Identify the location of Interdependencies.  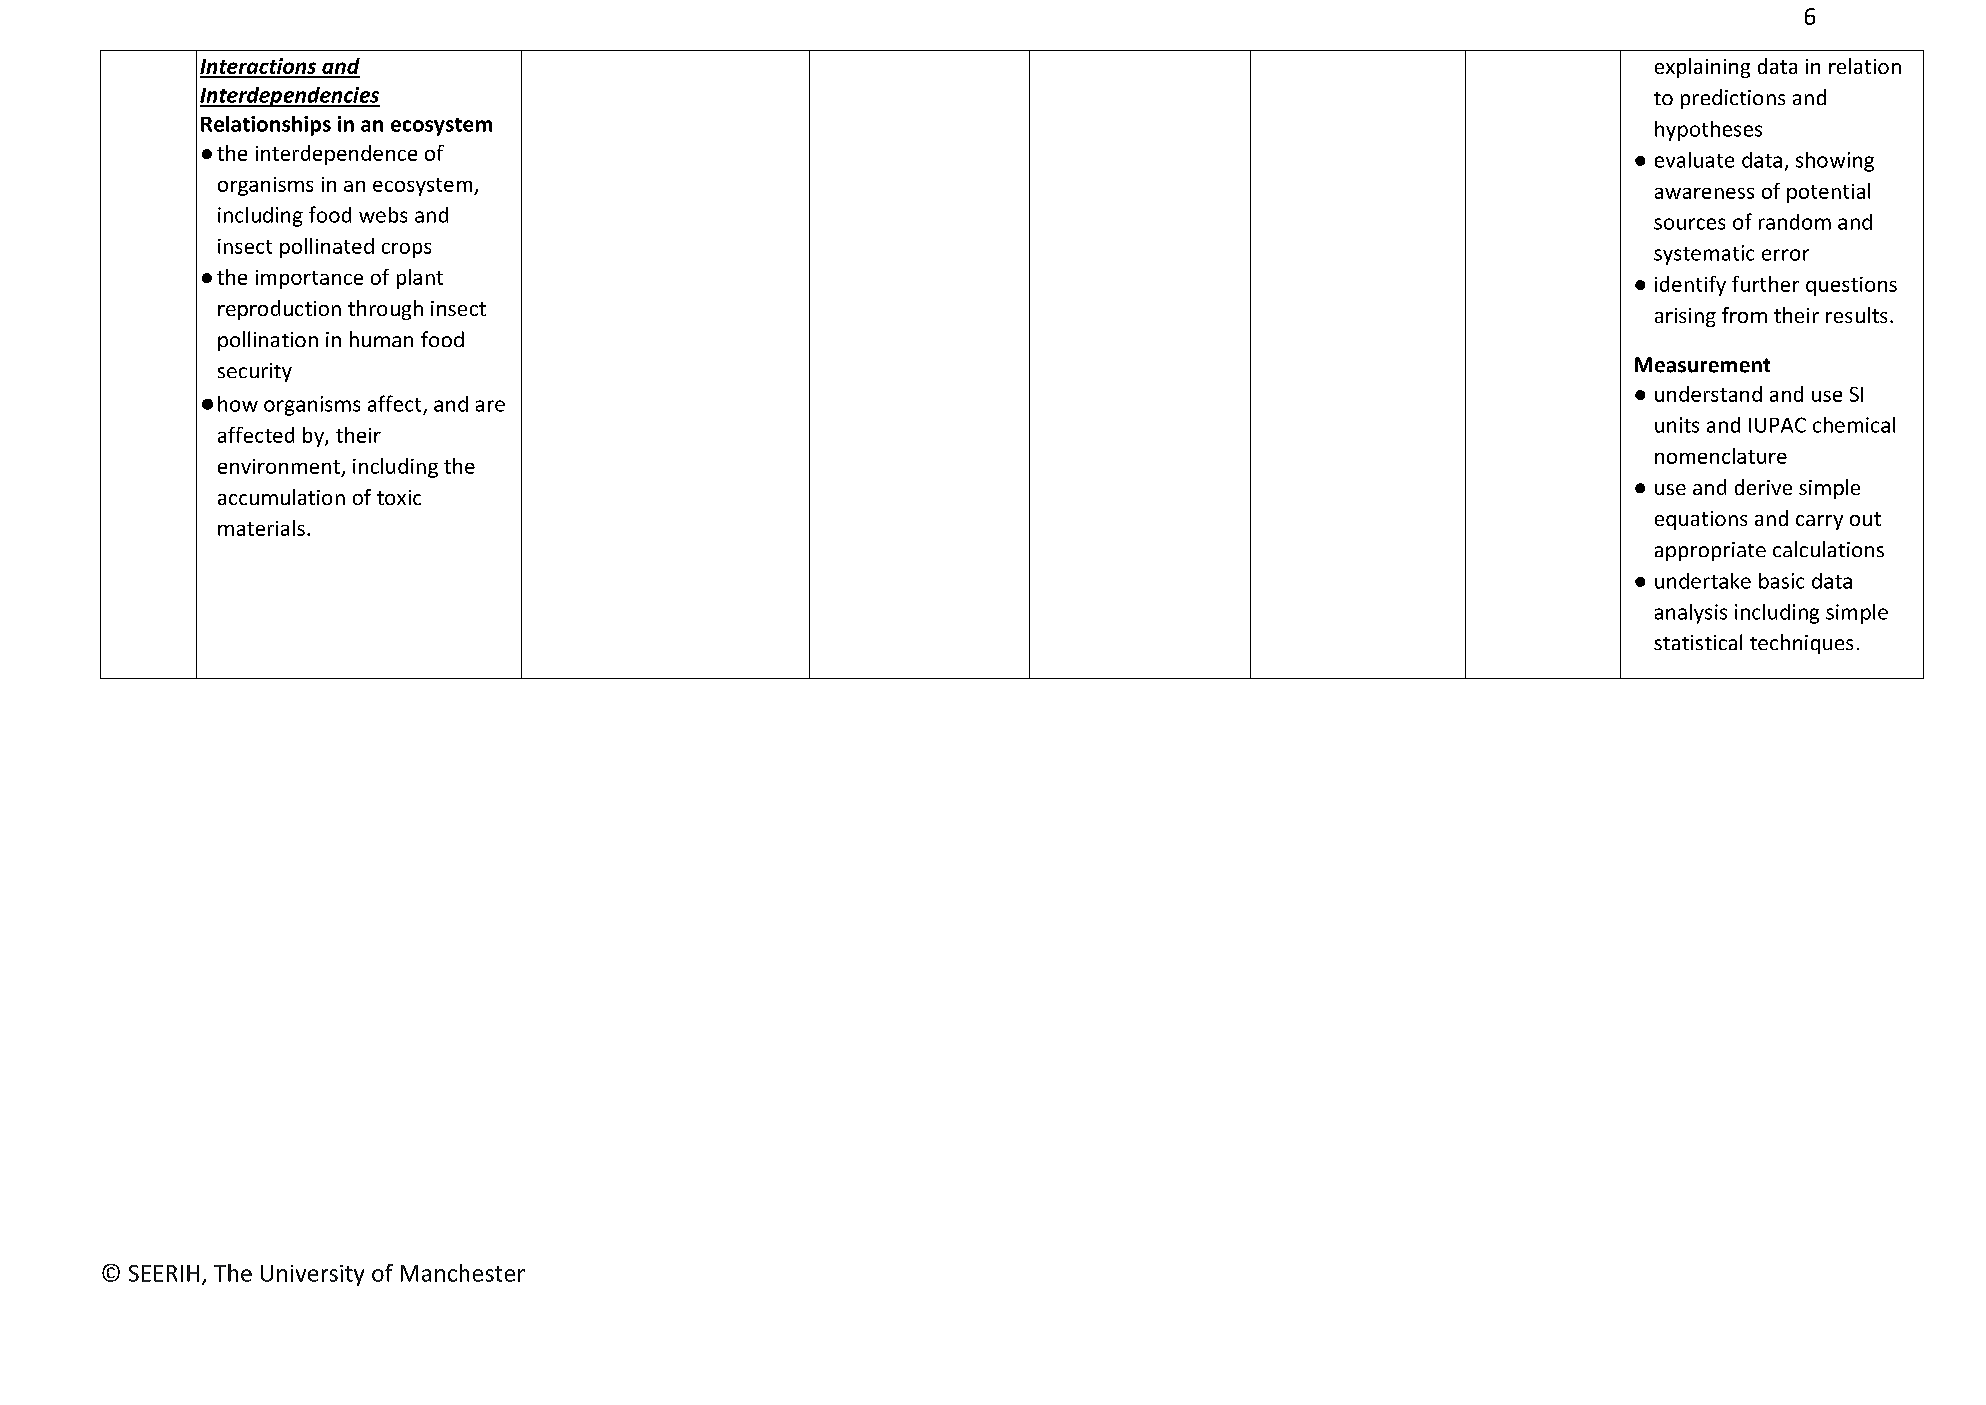
(290, 97).
